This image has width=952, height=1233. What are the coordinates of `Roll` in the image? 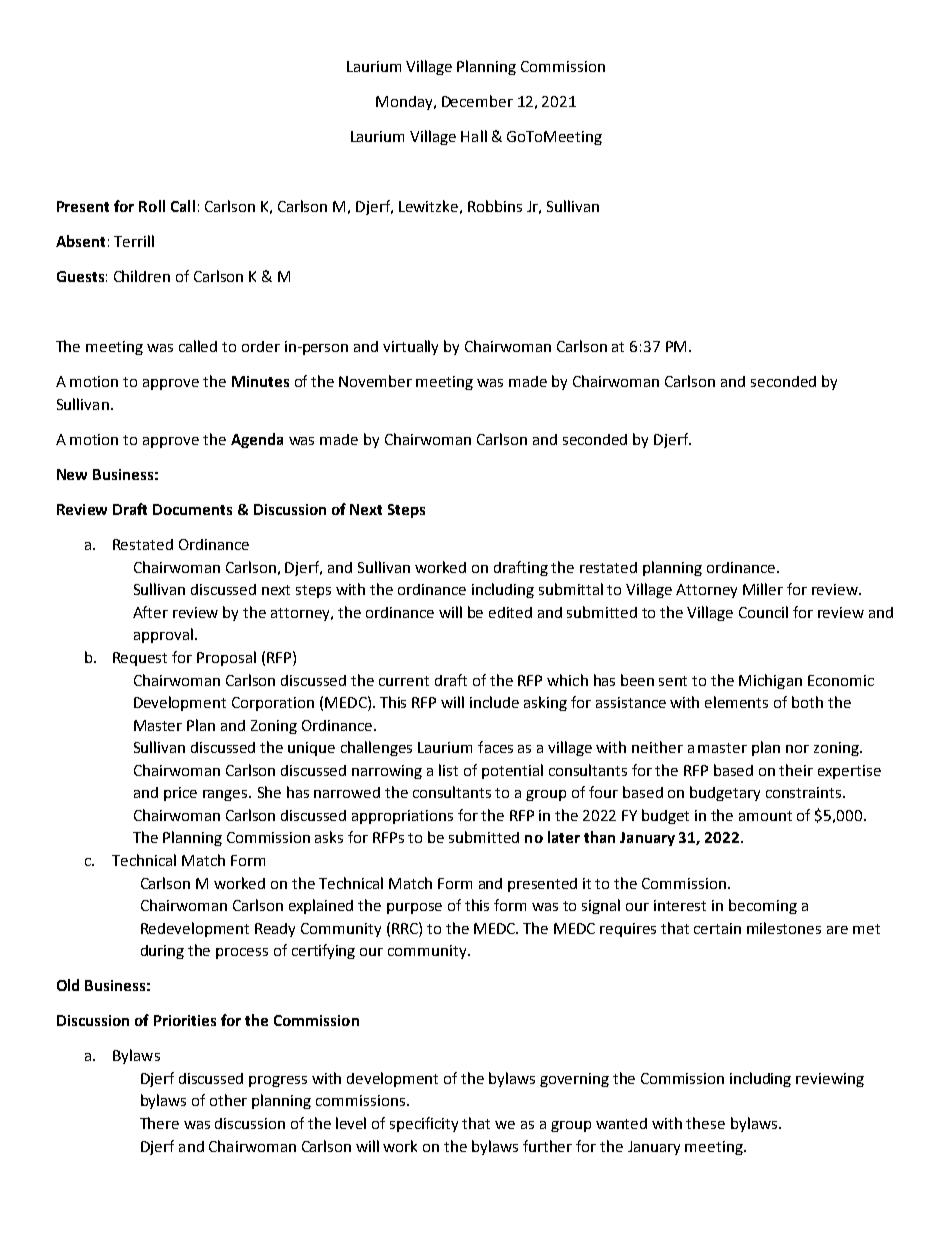 It's located at (152, 206).
